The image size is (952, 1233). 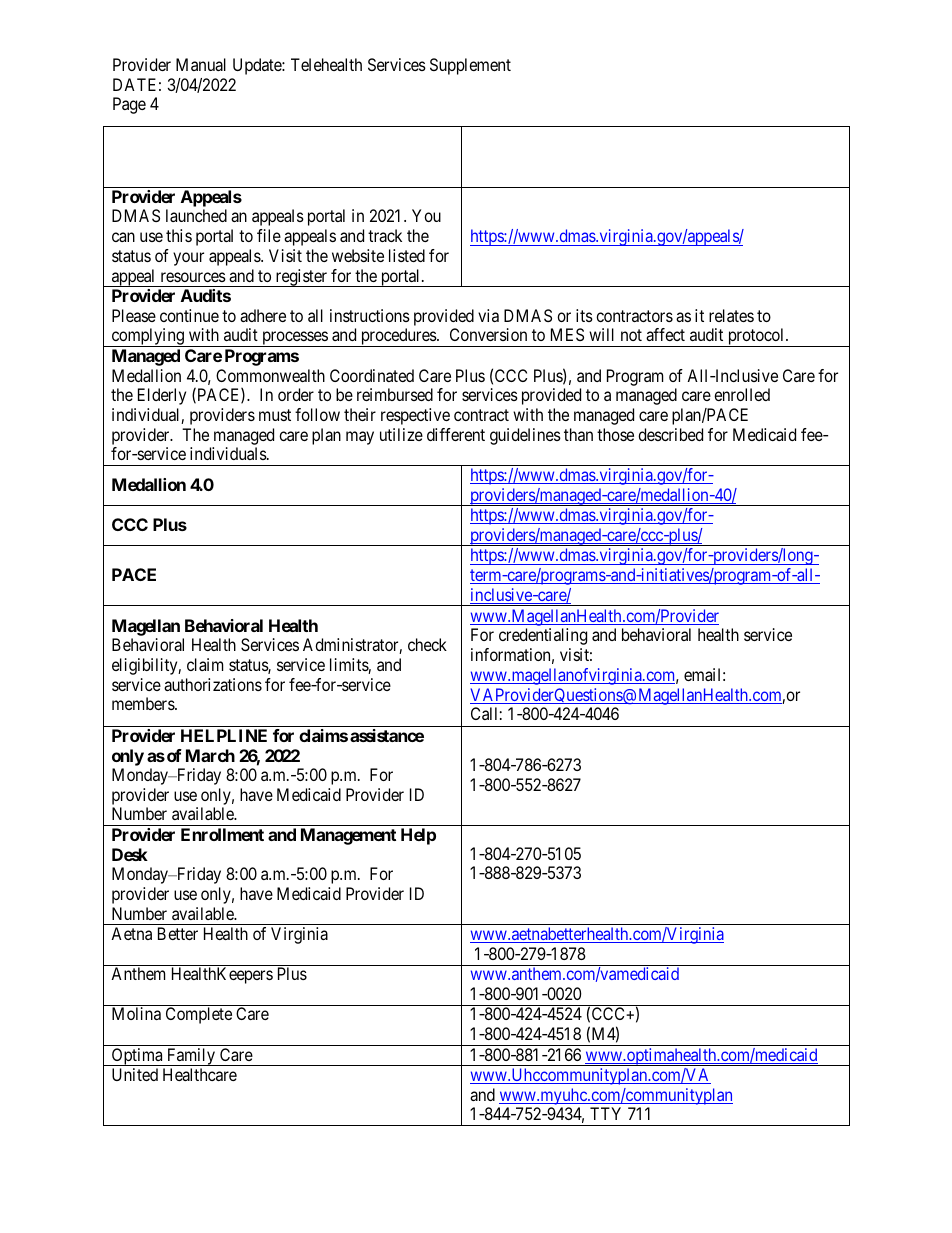 What do you see at coordinates (213, 684) in the screenshot?
I see `authorizations` at bounding box center [213, 684].
